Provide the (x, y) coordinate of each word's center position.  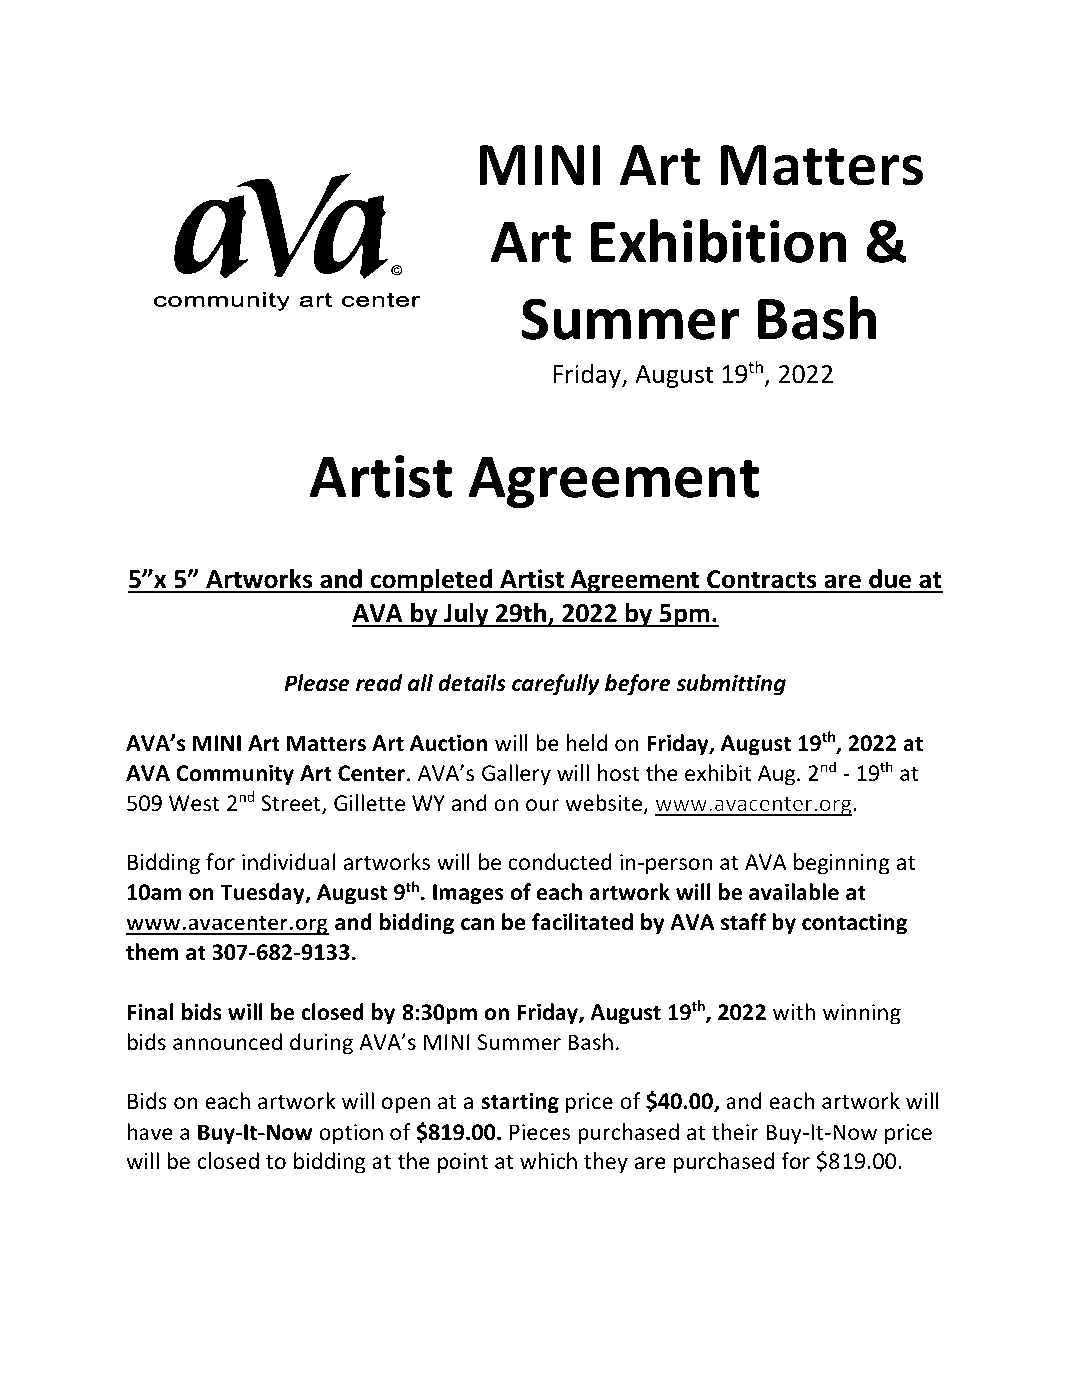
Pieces (540, 1132)
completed (431, 581)
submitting (731, 685)
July (466, 615)
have (150, 1132)
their (735, 1131)
